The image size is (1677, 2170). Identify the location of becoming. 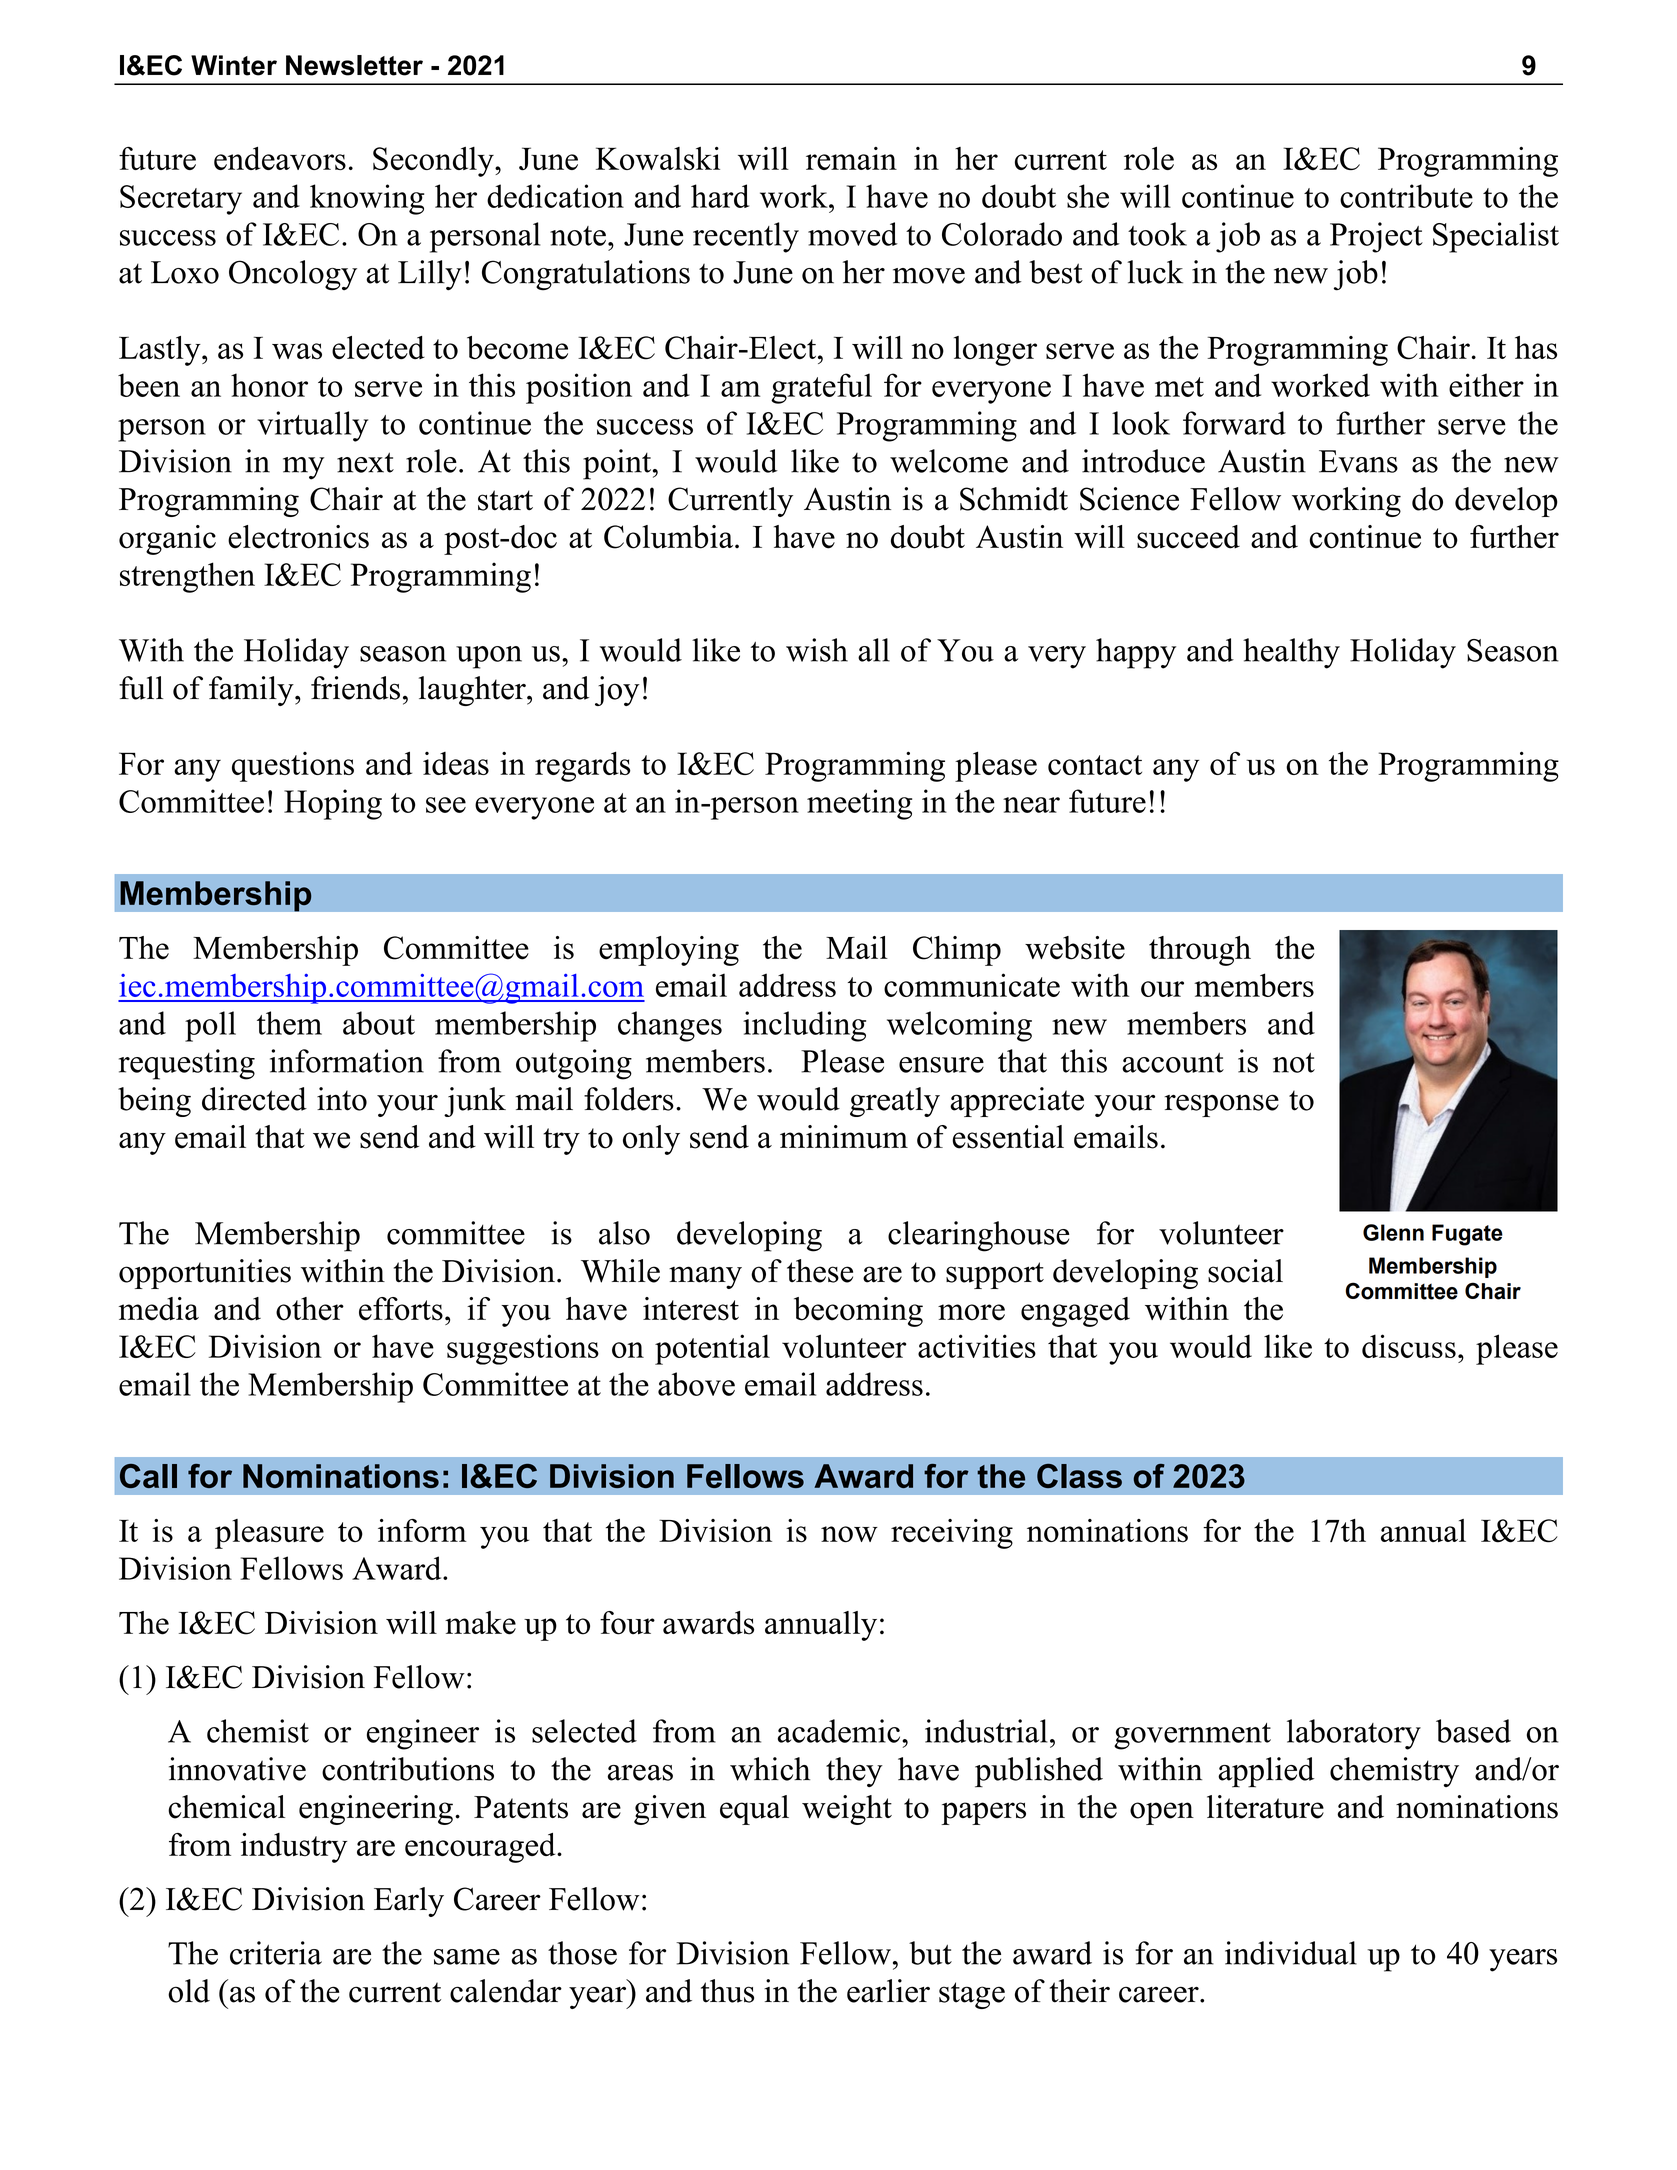
(858, 1312).
